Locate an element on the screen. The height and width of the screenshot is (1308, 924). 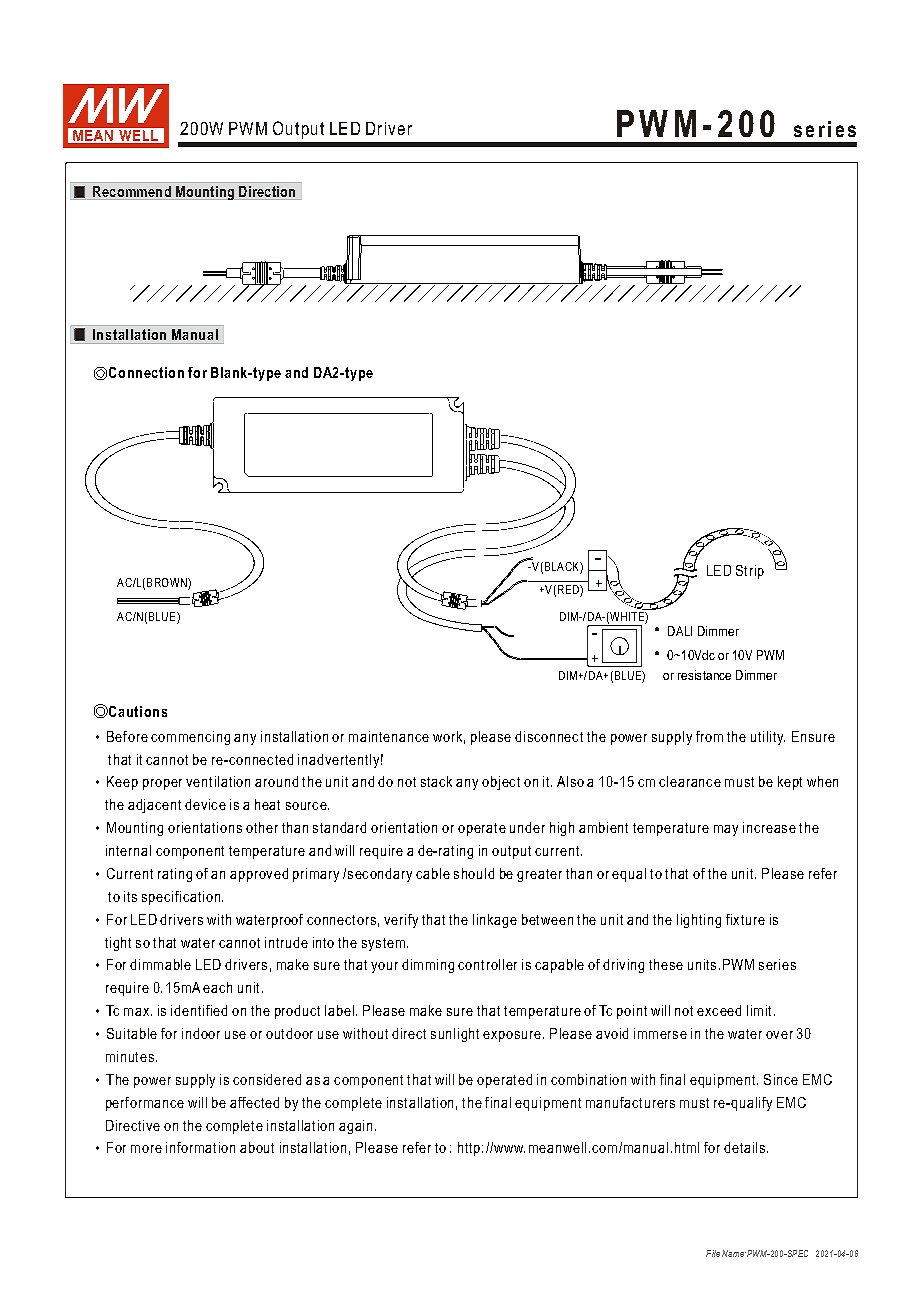
Strip is located at coordinates (750, 572).
